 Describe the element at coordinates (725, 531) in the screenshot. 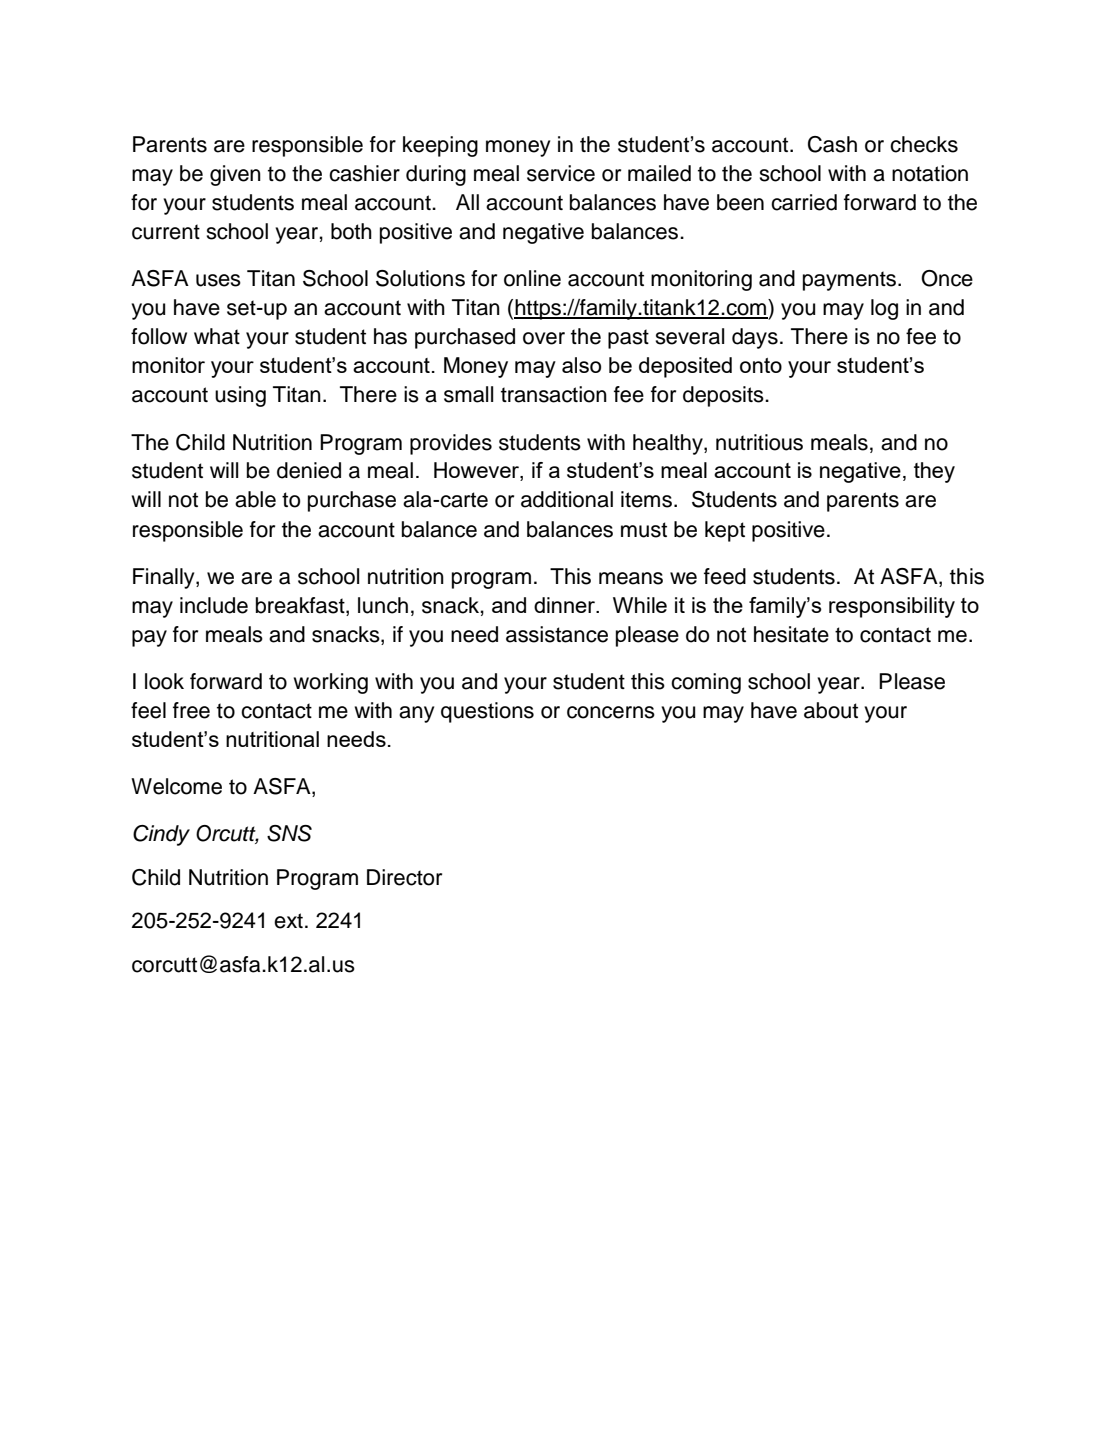

I see `kept` at that location.
